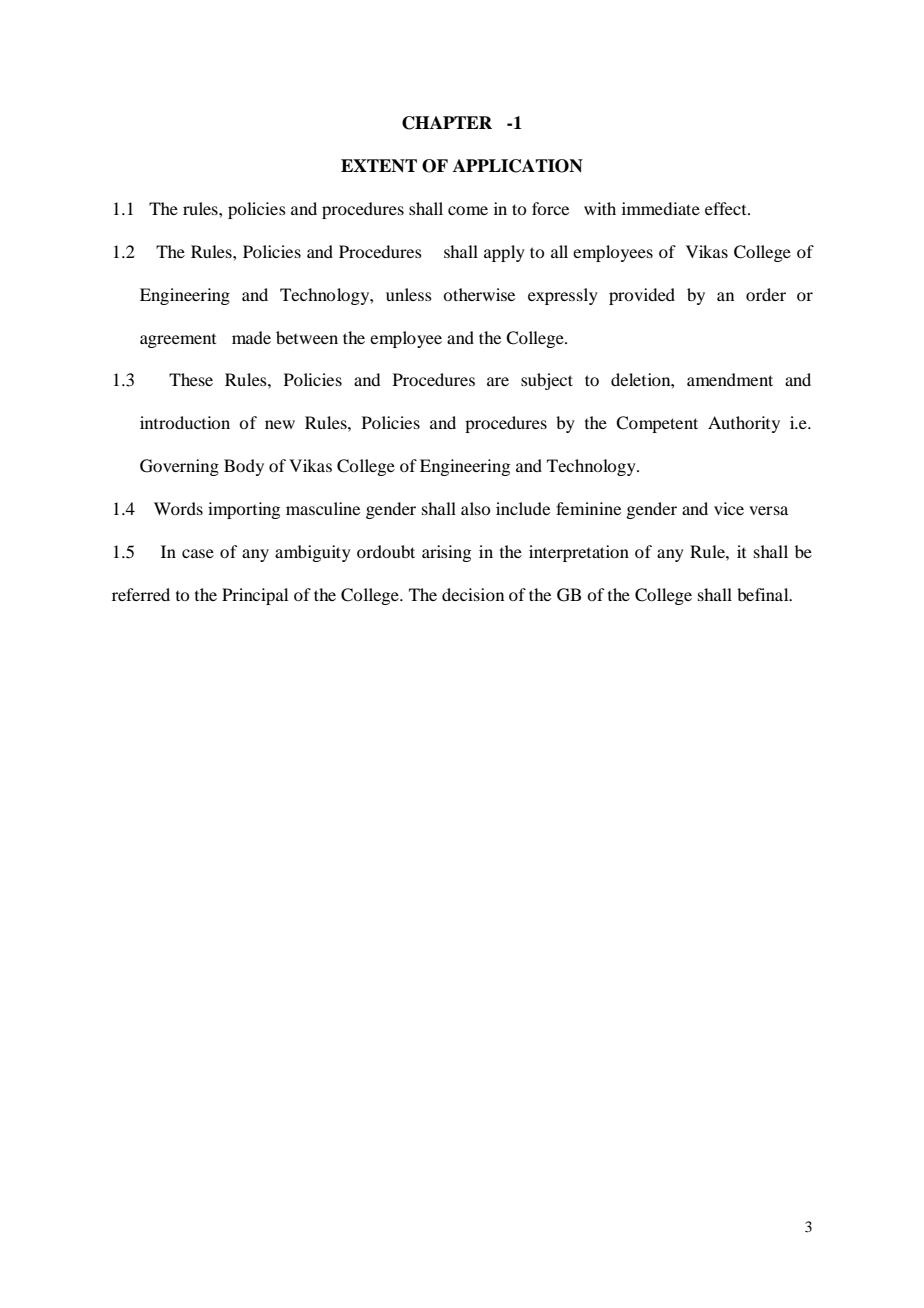 The image size is (924, 1308). Describe the element at coordinates (255, 596) in the screenshot. I see `Principal` at that location.
